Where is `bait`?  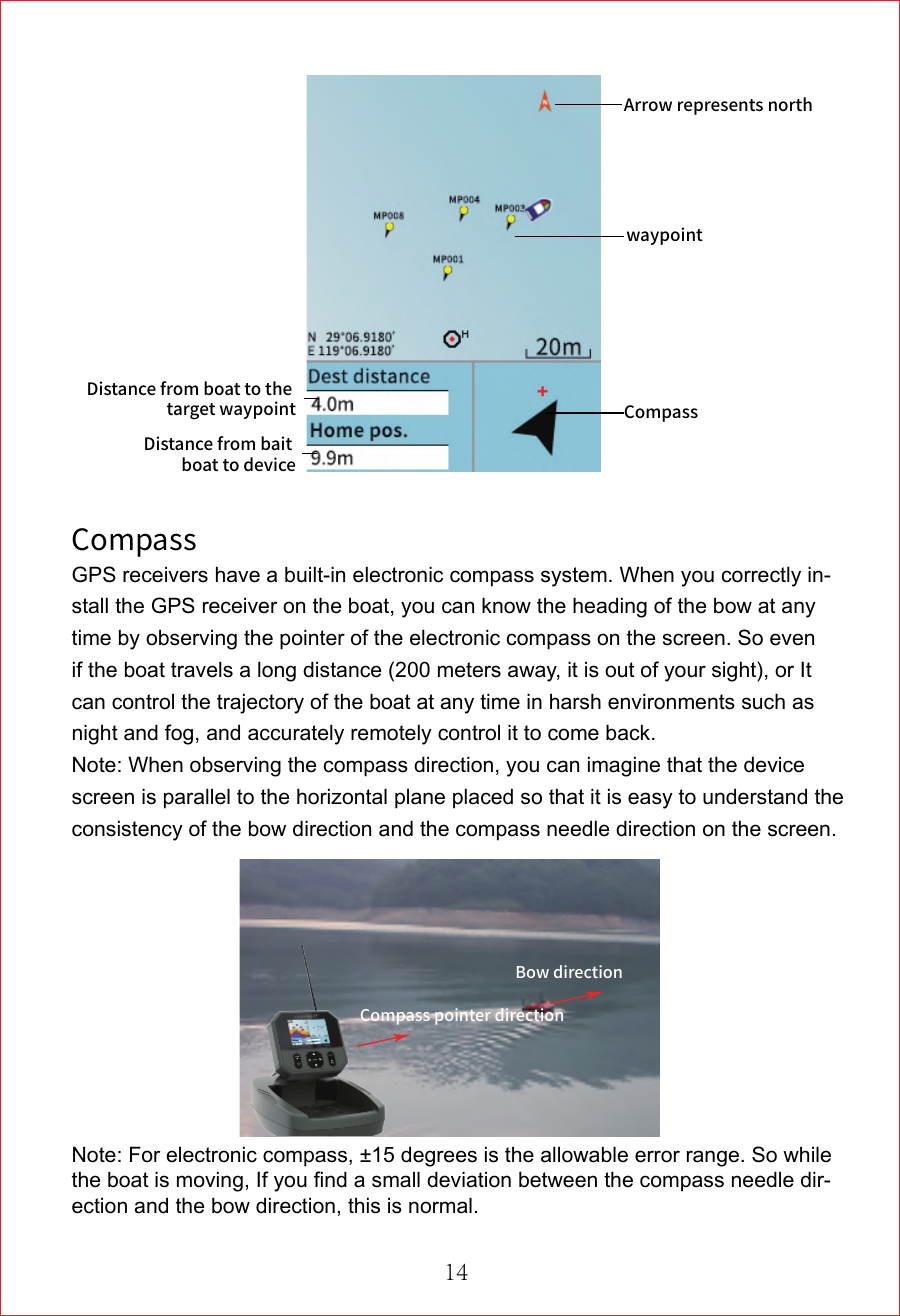
bait is located at coordinates (276, 443).
